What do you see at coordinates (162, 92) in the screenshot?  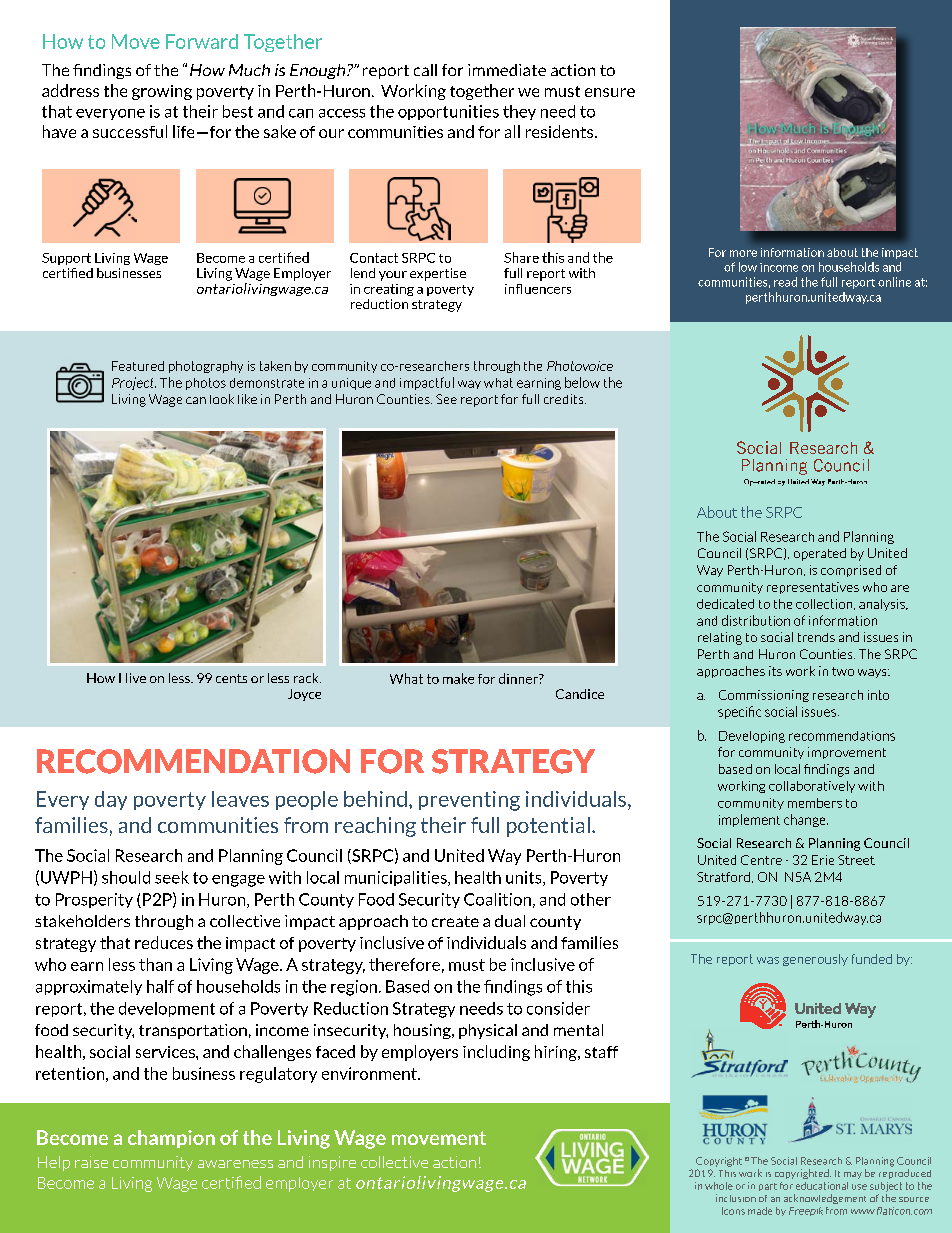 I see `growing` at bounding box center [162, 92].
